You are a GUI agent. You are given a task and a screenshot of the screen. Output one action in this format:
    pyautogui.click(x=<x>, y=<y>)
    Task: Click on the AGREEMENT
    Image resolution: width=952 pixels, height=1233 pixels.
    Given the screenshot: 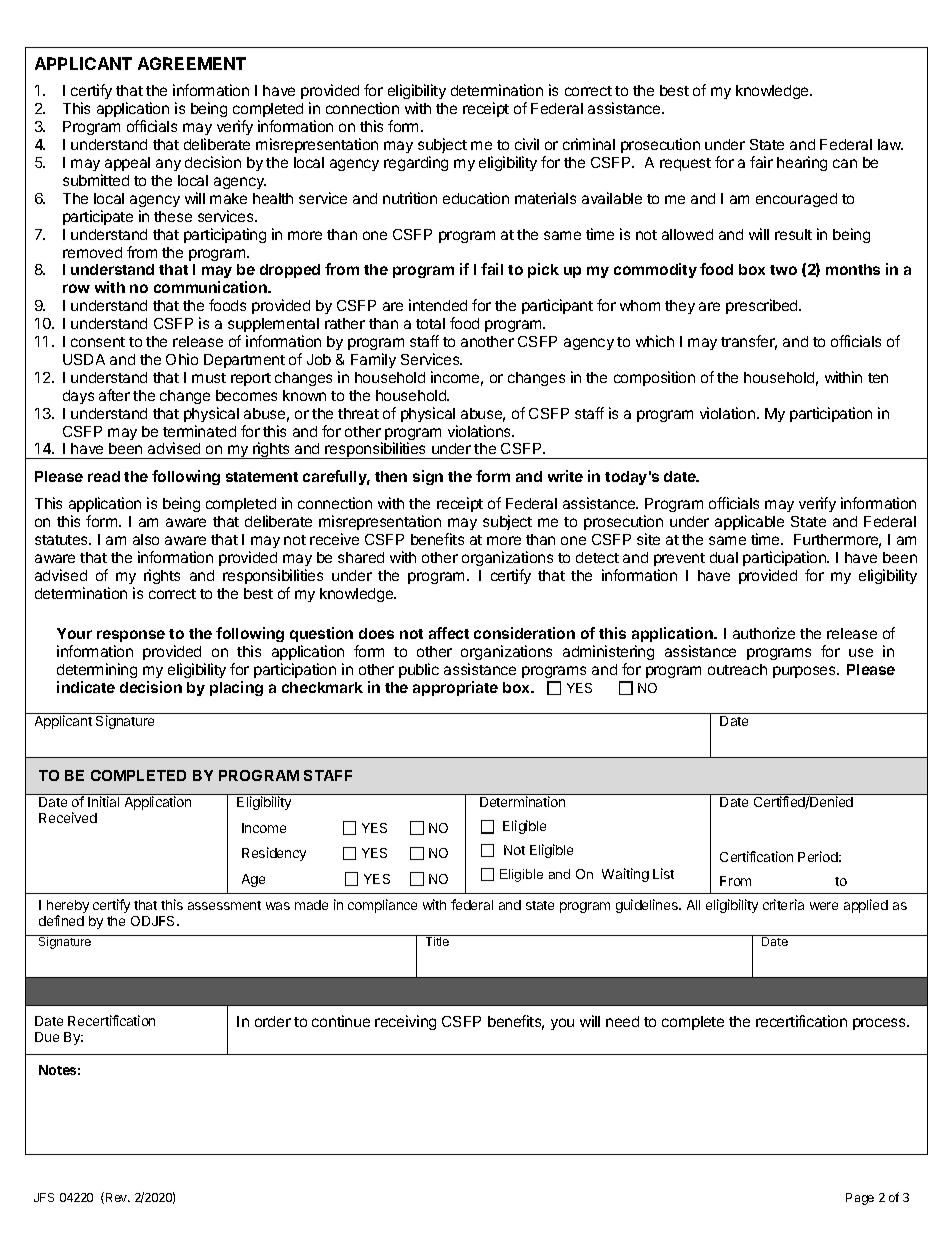 What is the action you would take?
    pyautogui.click(x=192, y=63)
